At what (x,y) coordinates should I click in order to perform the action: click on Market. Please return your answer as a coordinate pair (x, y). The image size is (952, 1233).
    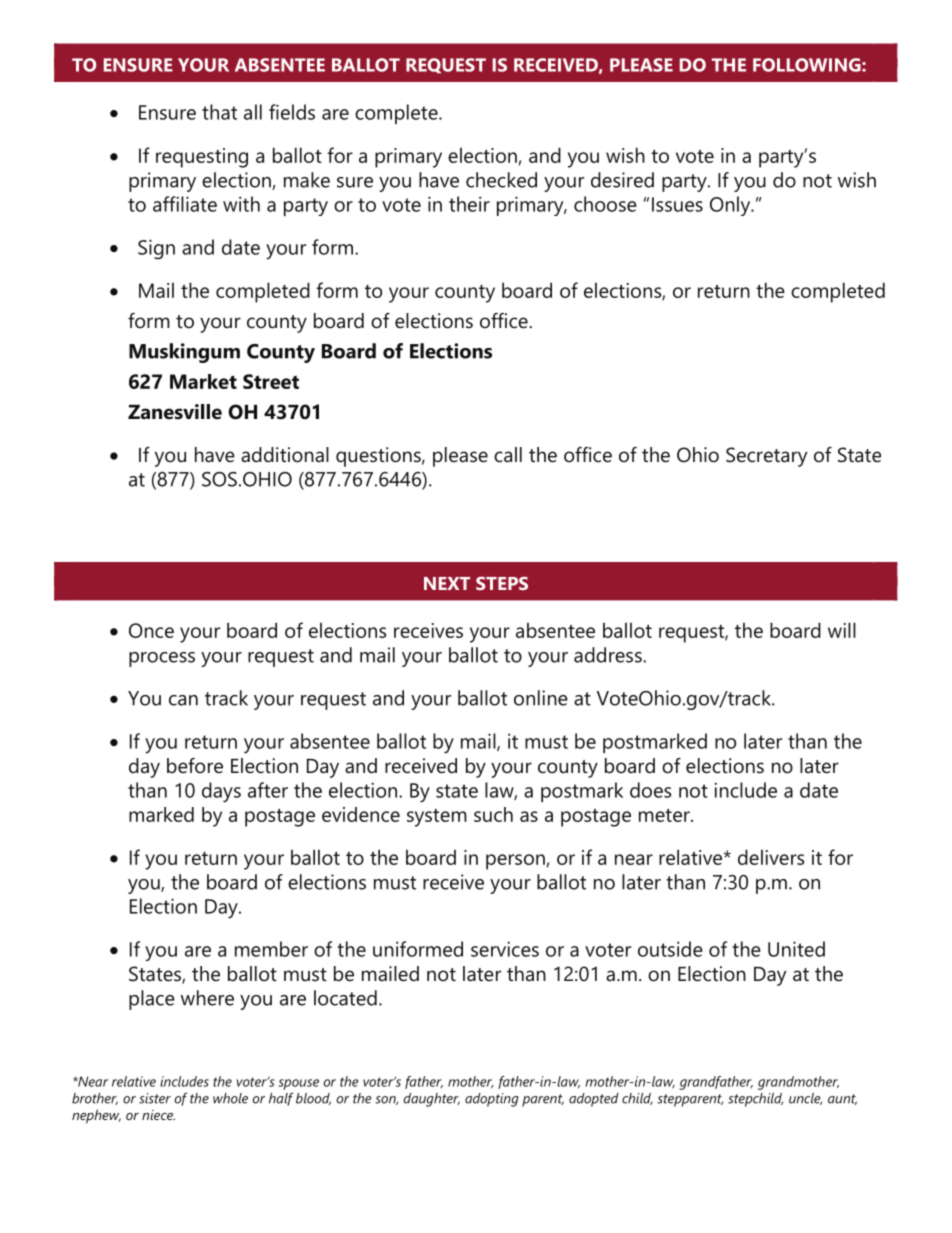
    Looking at the image, I should click on (203, 381).
